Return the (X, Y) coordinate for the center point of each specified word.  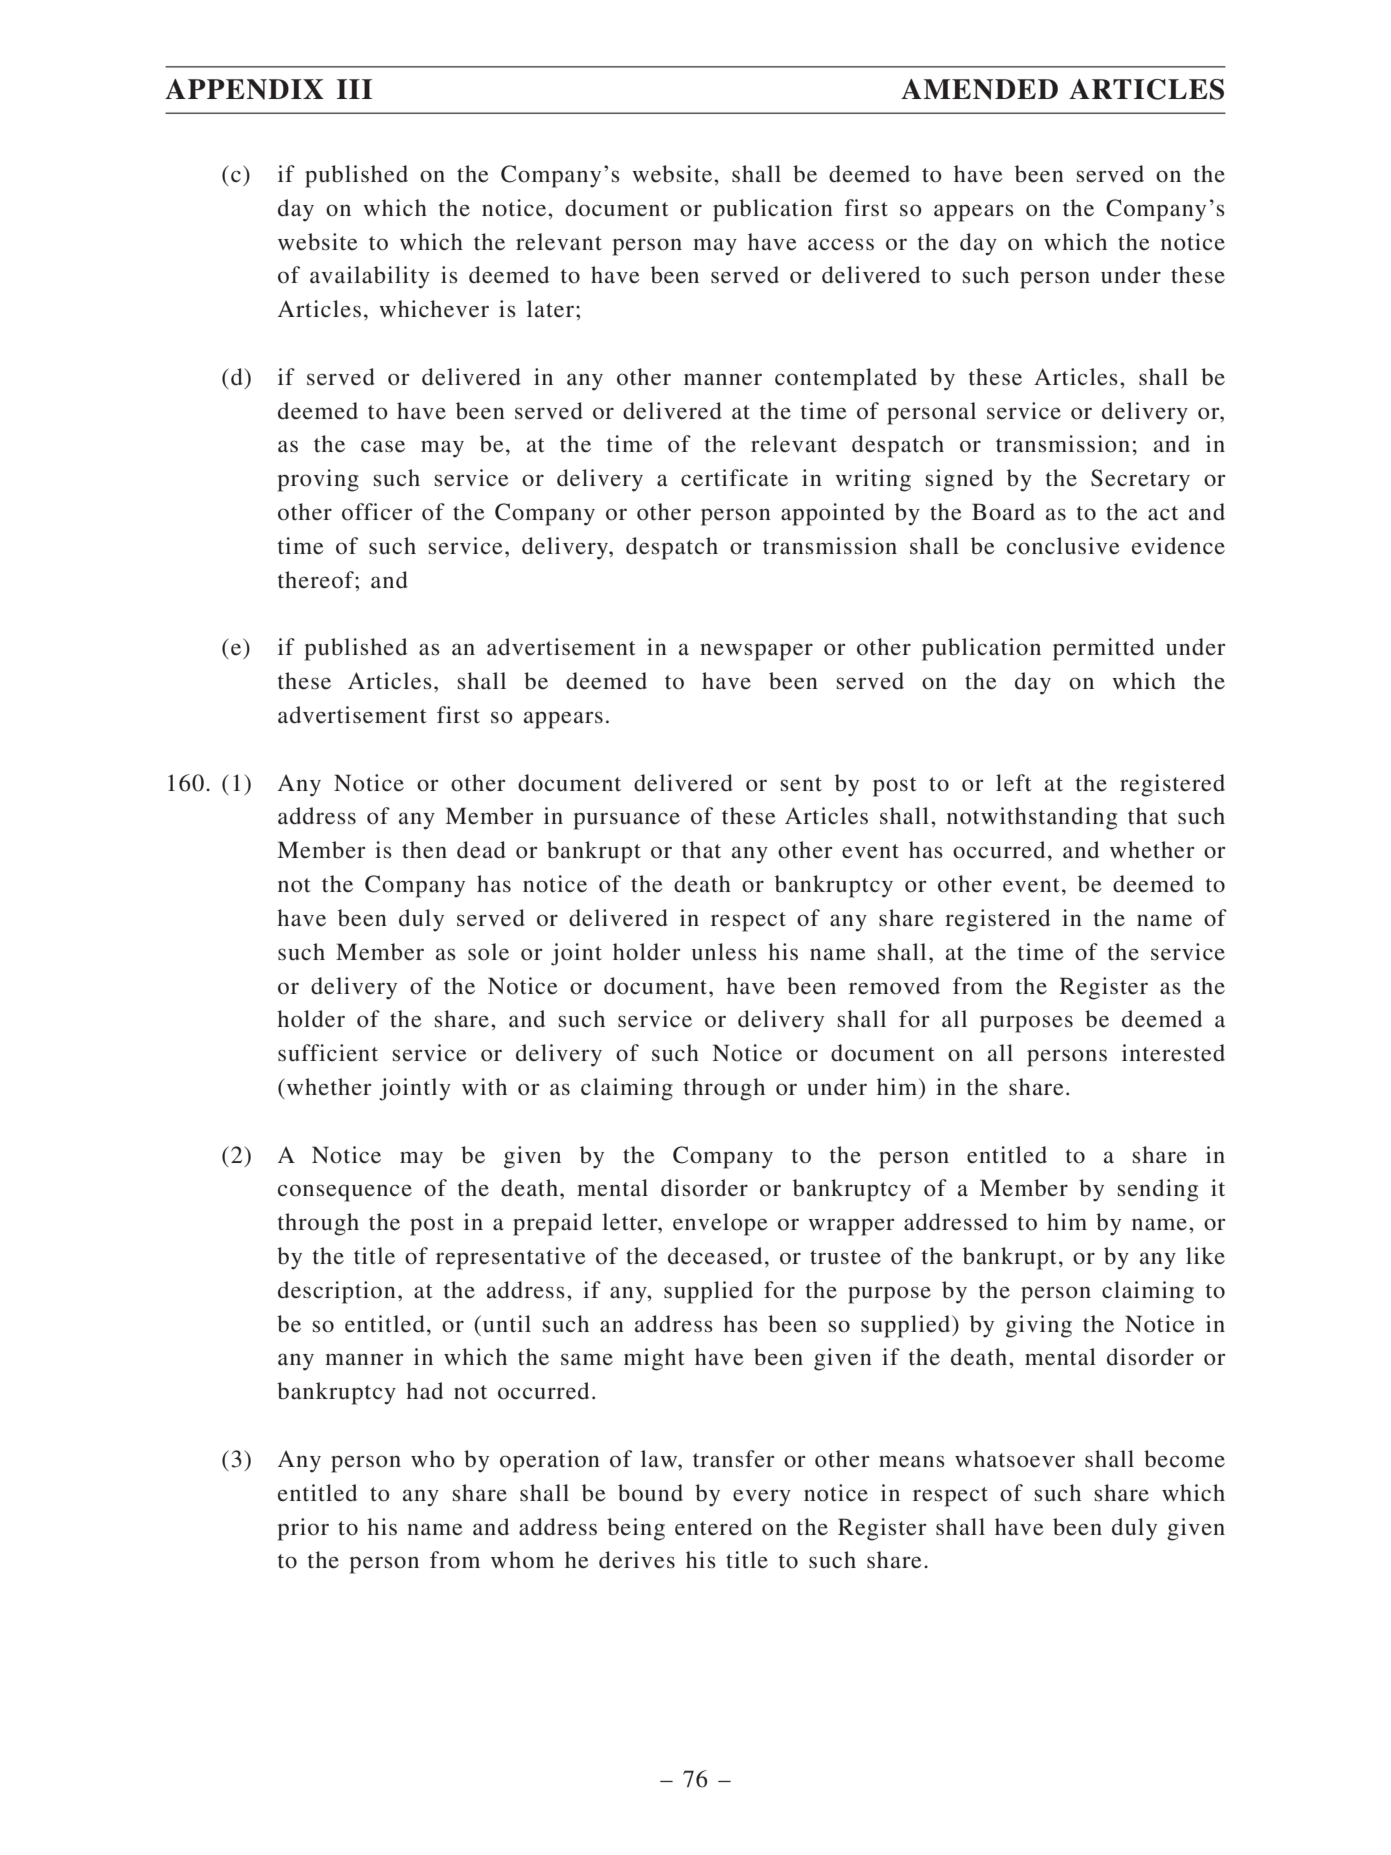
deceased (715, 1256)
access (841, 244)
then (424, 850)
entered (713, 1527)
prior (303, 1529)
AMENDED (979, 89)
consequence (345, 1193)
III (354, 89)
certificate (734, 478)
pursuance (627, 821)
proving (318, 480)
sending (1158, 1190)
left (1014, 783)
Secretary (1140, 480)
